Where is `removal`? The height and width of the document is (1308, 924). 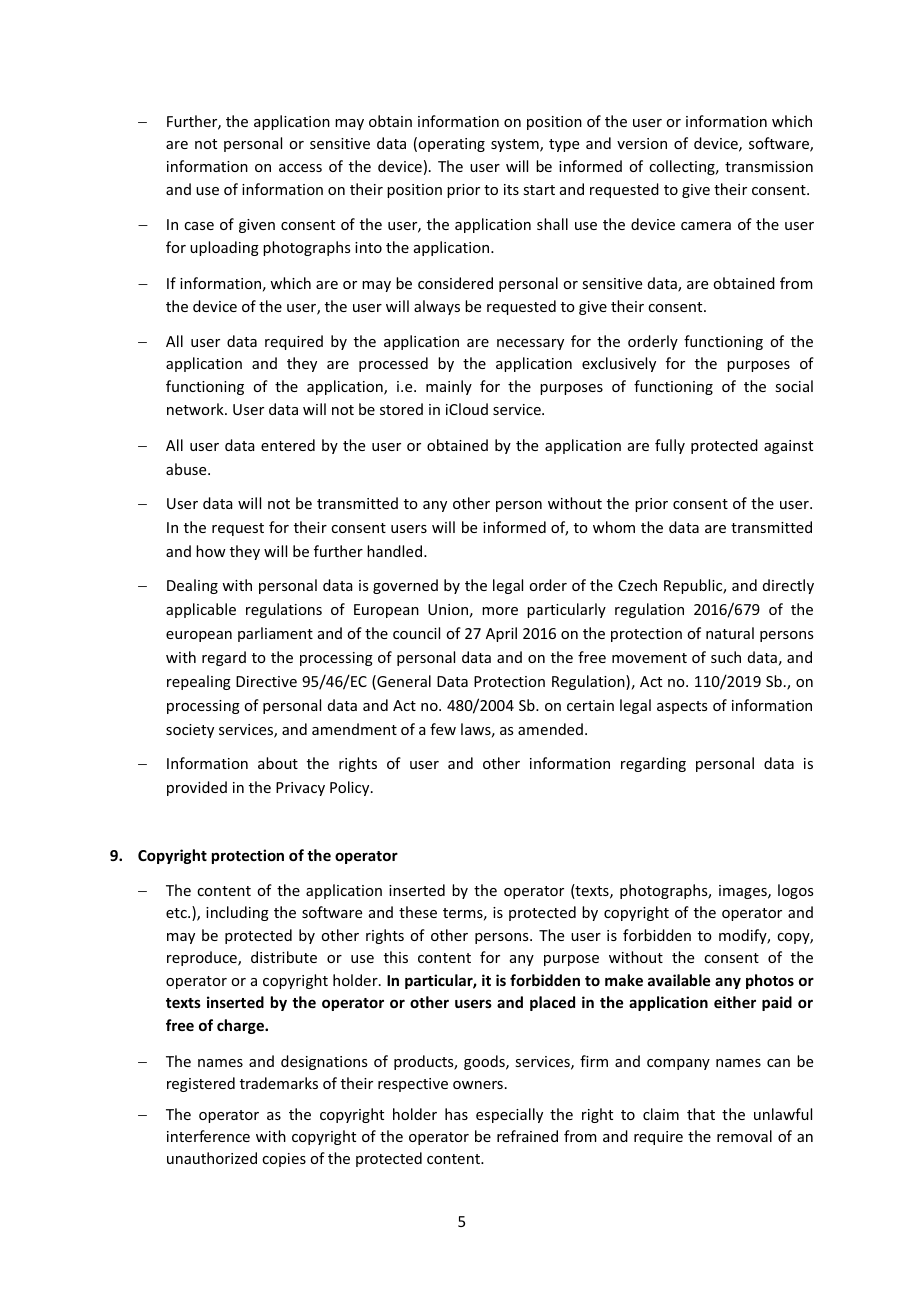
removal is located at coordinates (744, 1136).
